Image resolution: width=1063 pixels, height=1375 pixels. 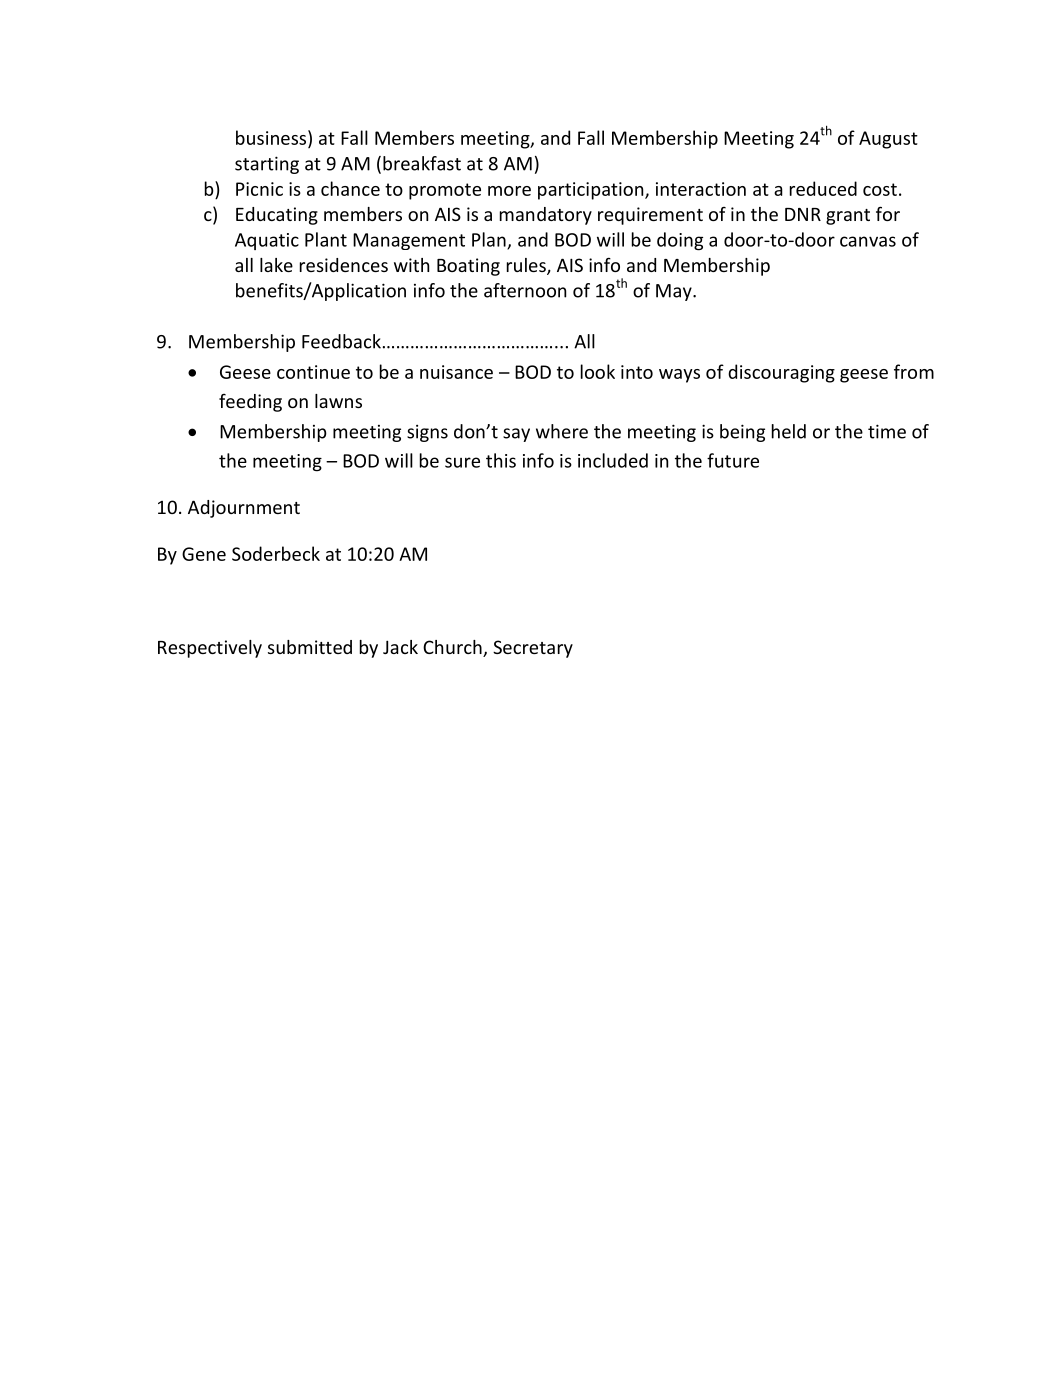 I want to click on August, so click(x=888, y=140).
